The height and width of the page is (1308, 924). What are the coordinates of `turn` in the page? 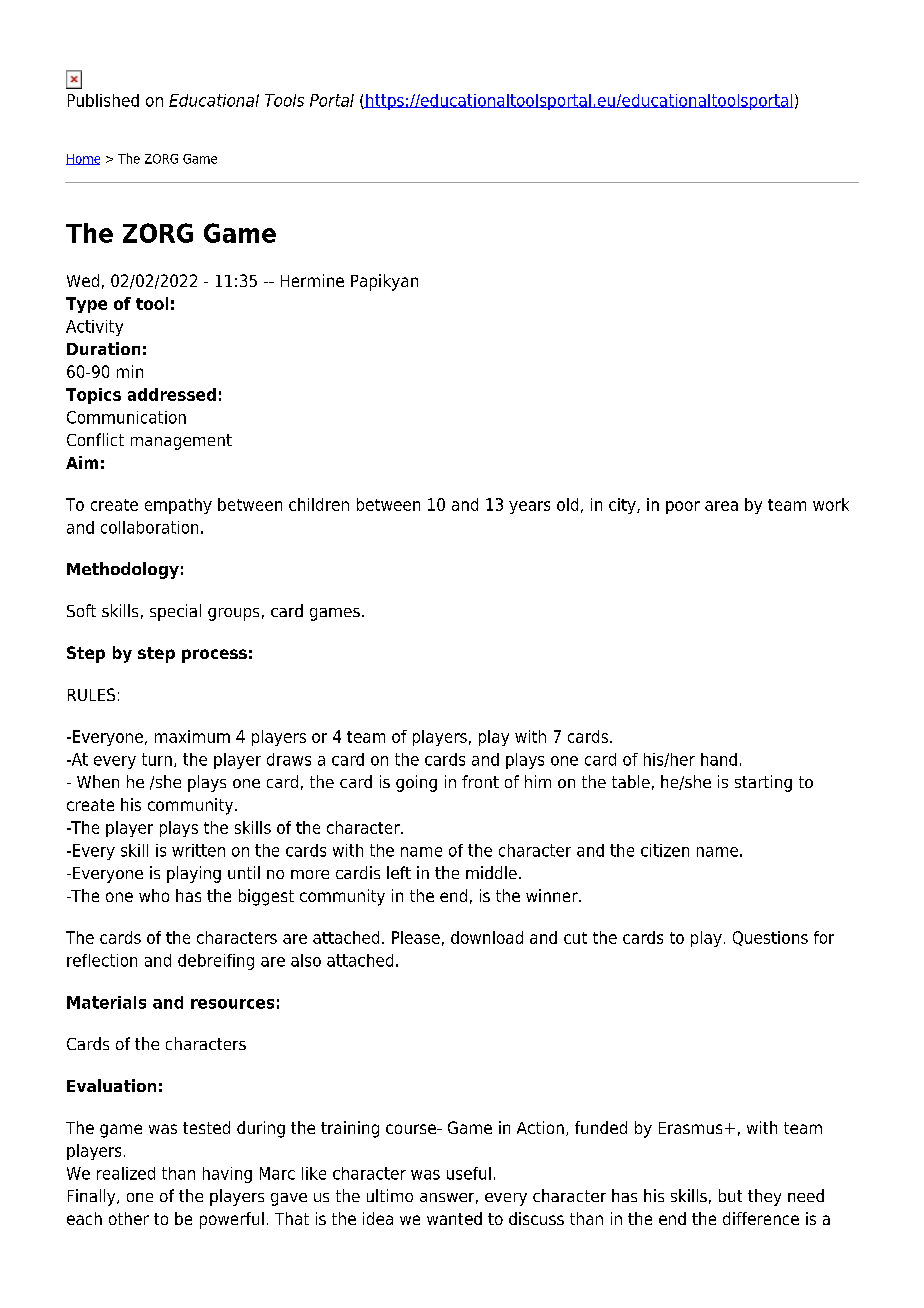 It's located at (157, 759).
